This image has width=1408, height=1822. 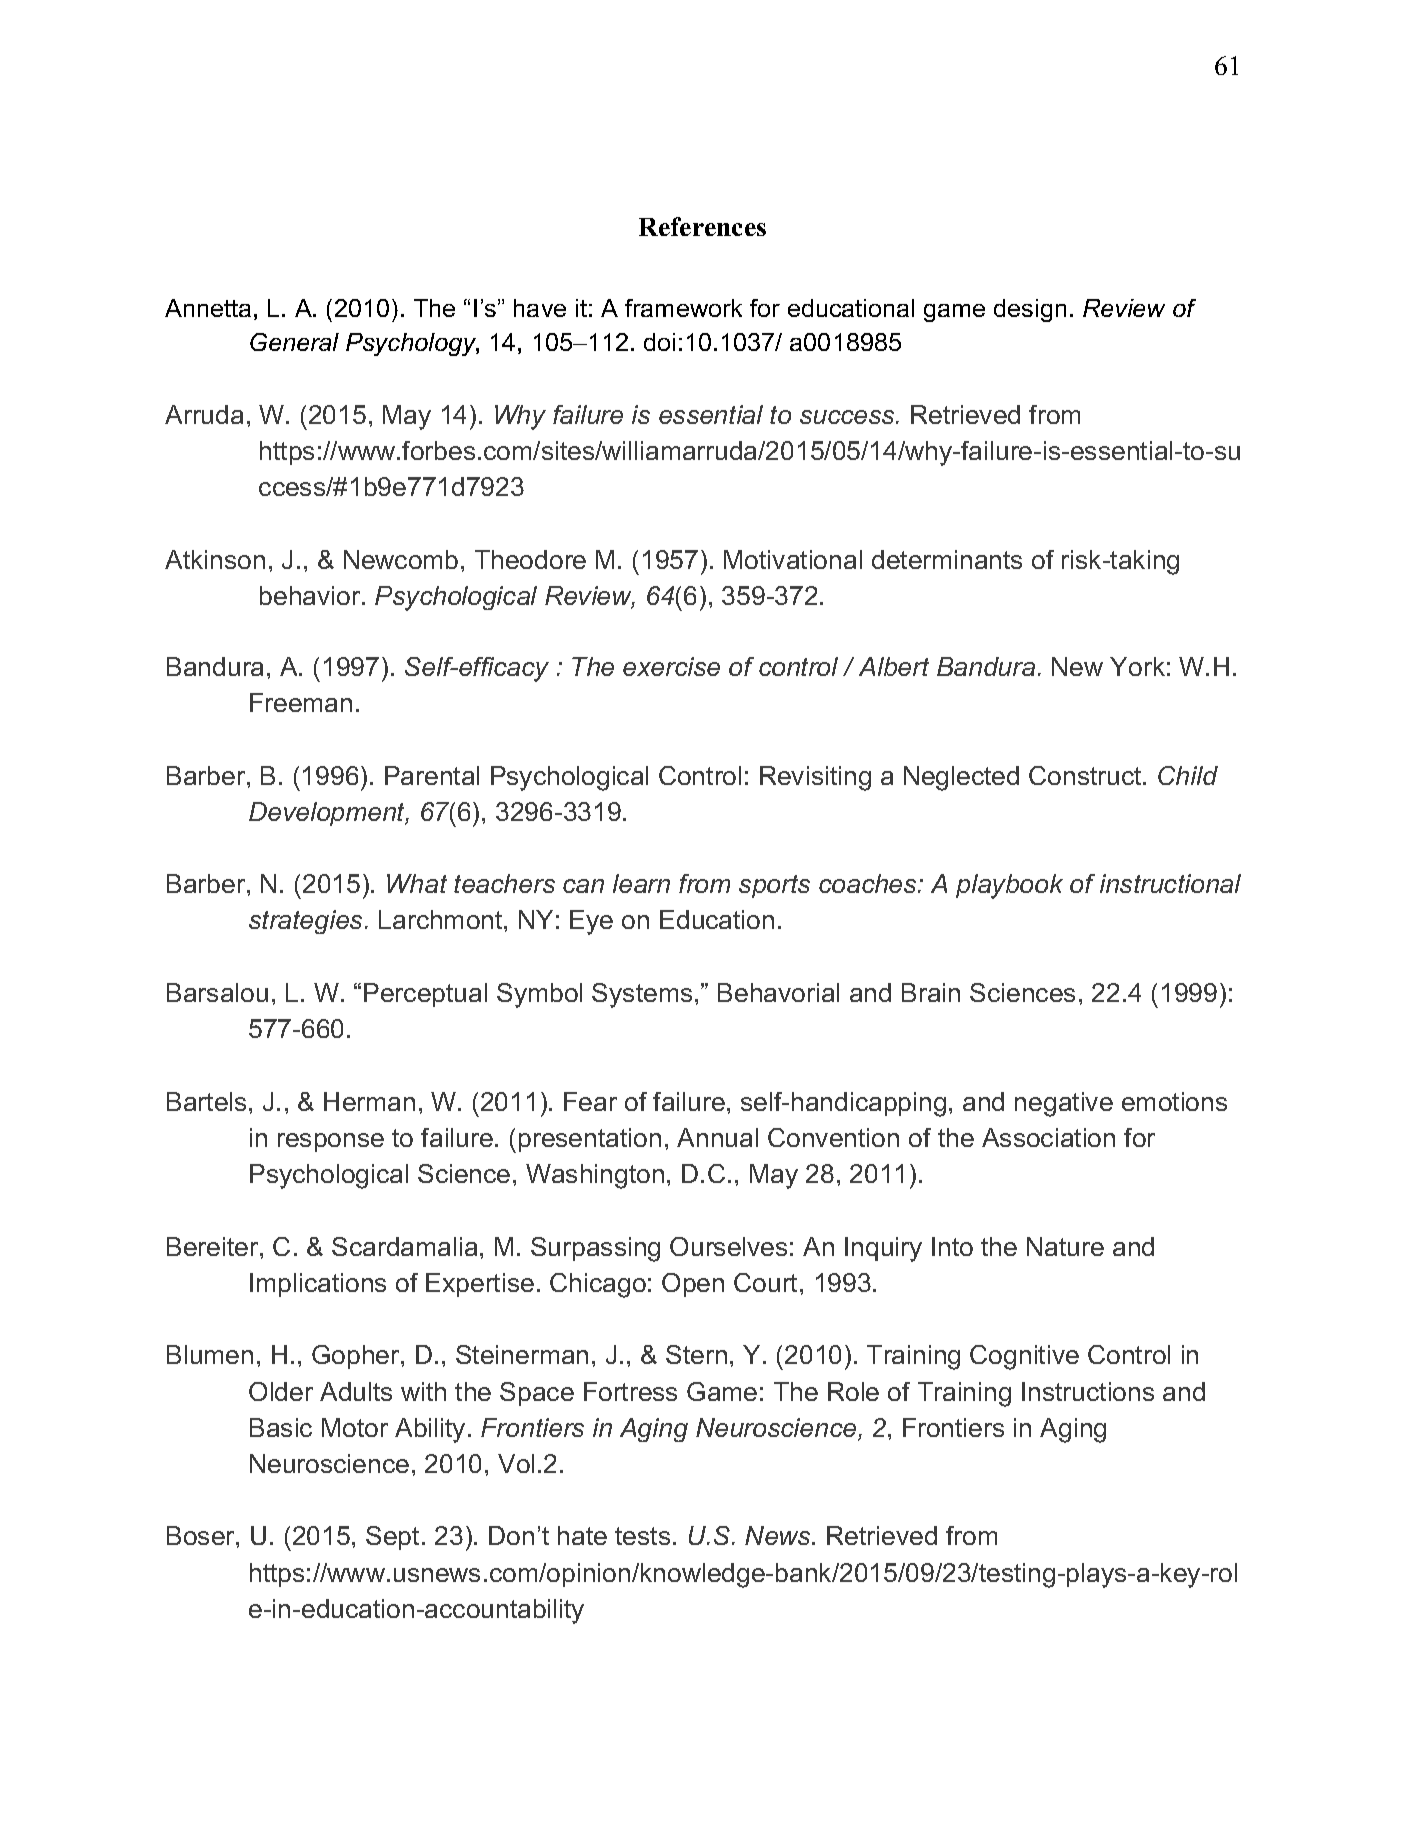 I want to click on Association, so click(x=1048, y=1137).
